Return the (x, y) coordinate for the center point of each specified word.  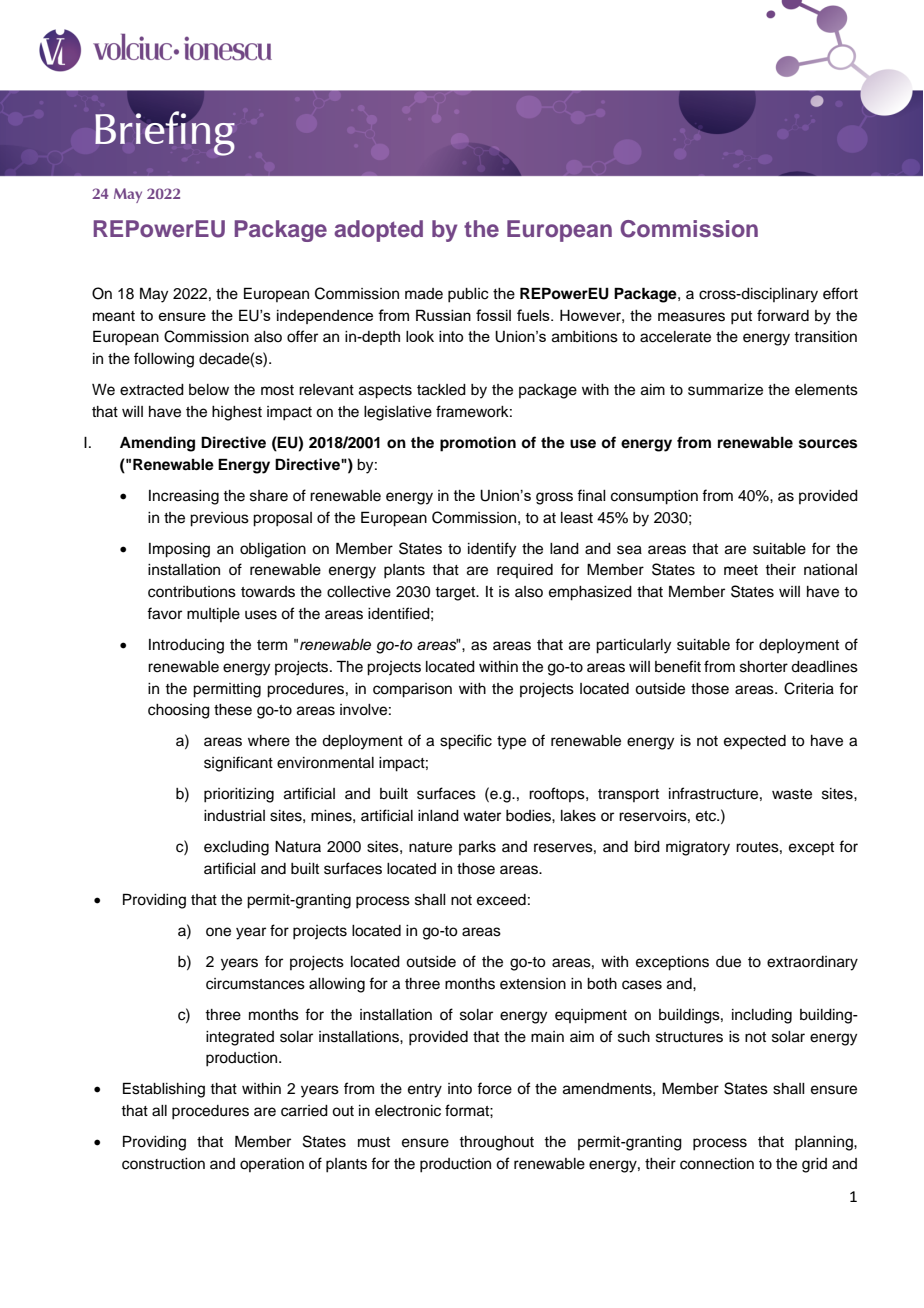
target (456, 594)
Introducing (186, 646)
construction (163, 1164)
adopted (378, 231)
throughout (496, 1143)
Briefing (165, 132)
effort (840, 293)
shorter (764, 667)
